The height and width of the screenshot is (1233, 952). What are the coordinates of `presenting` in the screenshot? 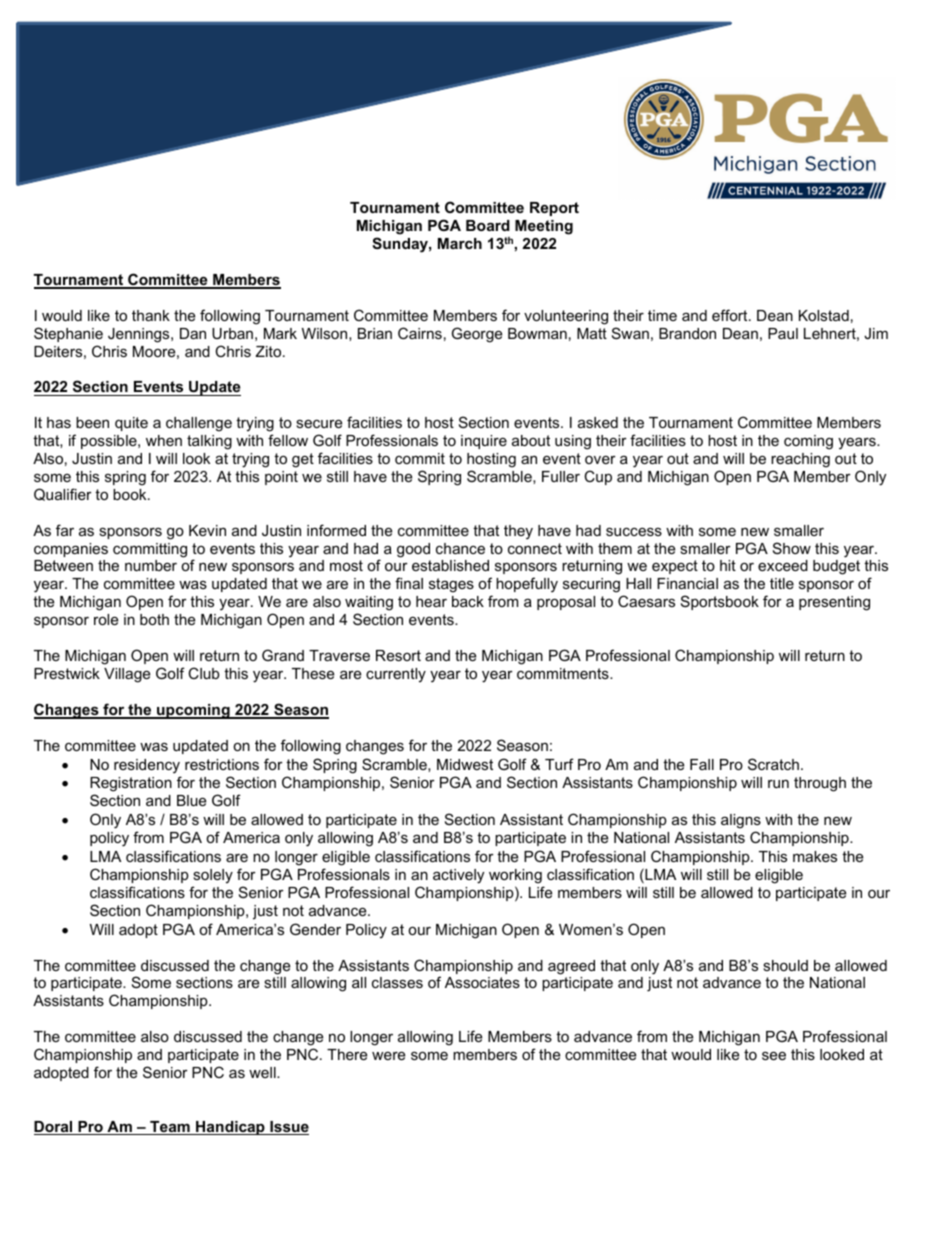 It's located at (834, 603).
